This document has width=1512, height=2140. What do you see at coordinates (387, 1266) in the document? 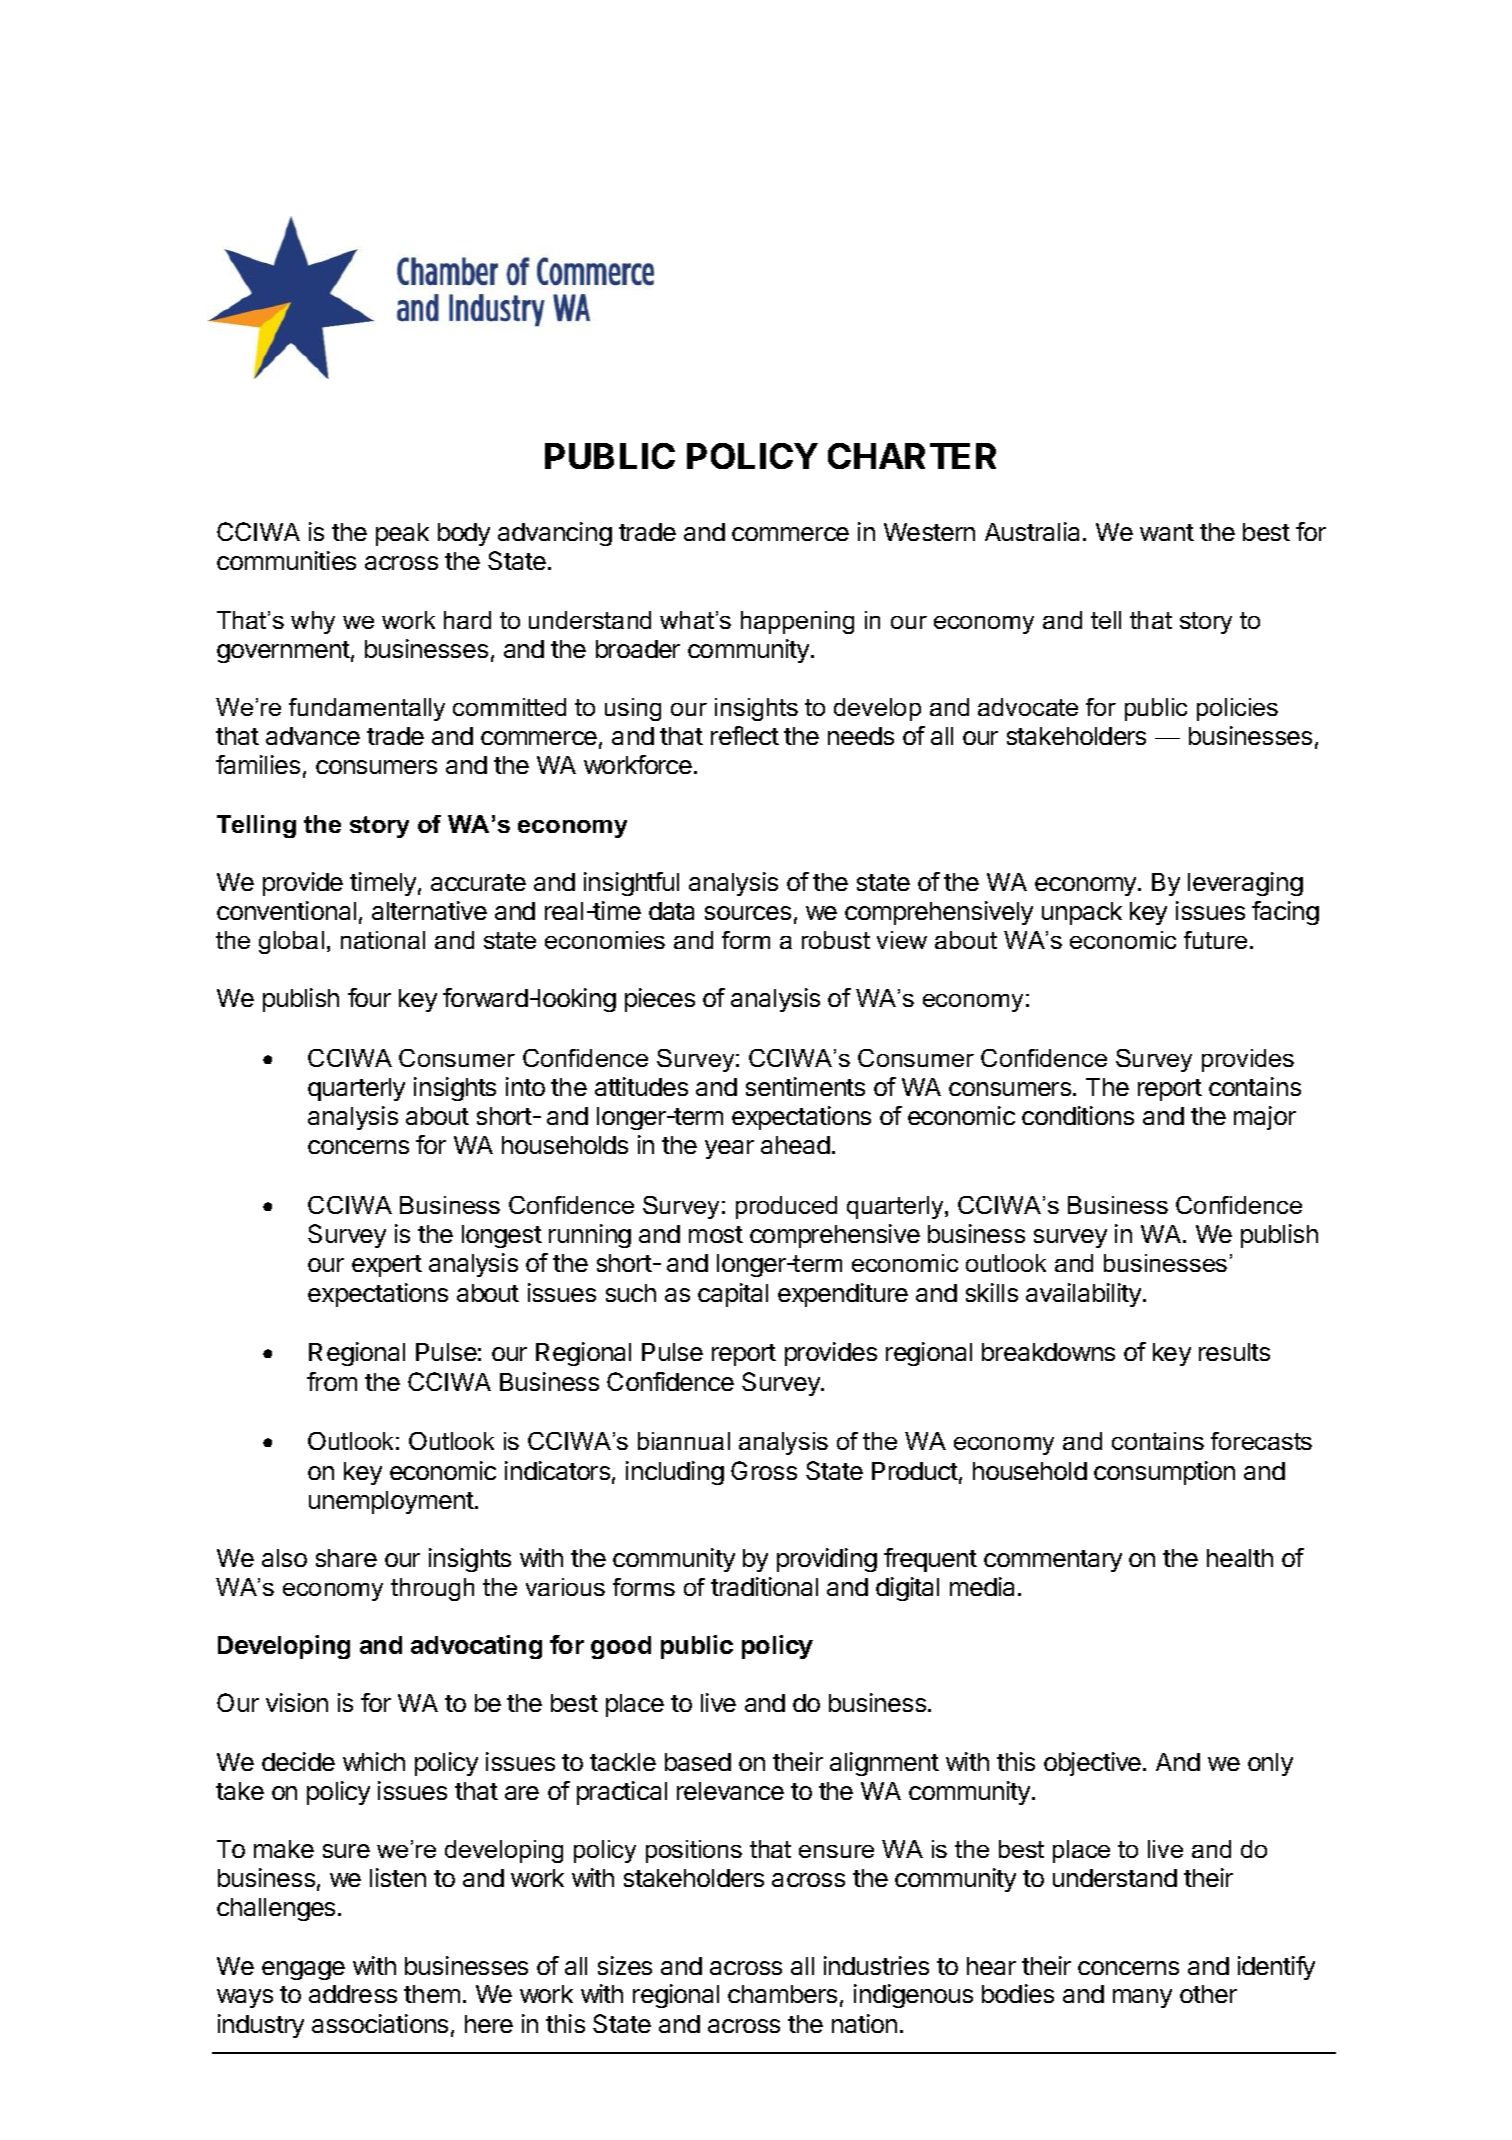
I see `expert` at bounding box center [387, 1266].
